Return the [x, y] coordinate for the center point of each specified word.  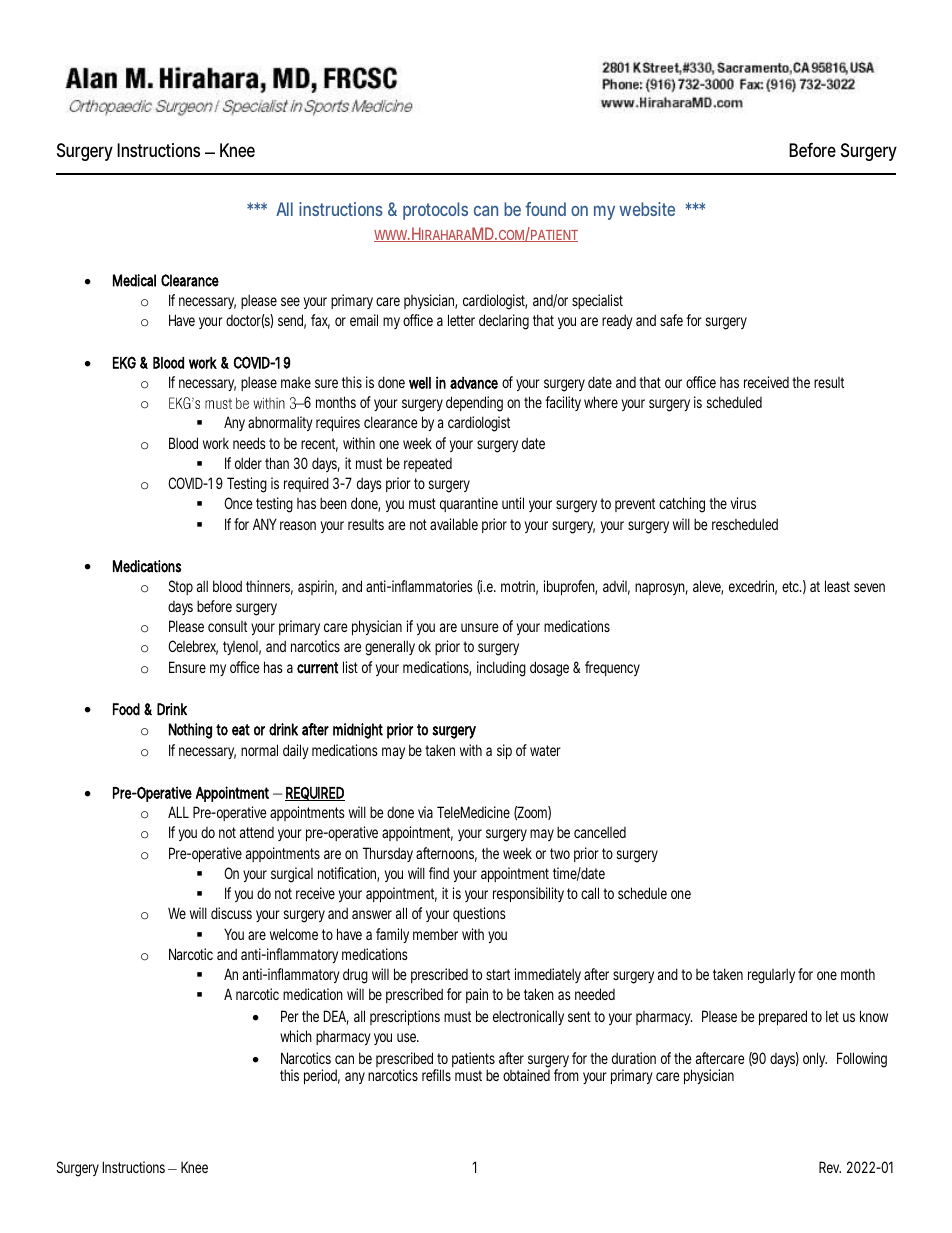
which [296, 1036]
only [815, 1059]
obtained [526, 1075]
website [647, 209]
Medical [134, 280]
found [545, 209]
